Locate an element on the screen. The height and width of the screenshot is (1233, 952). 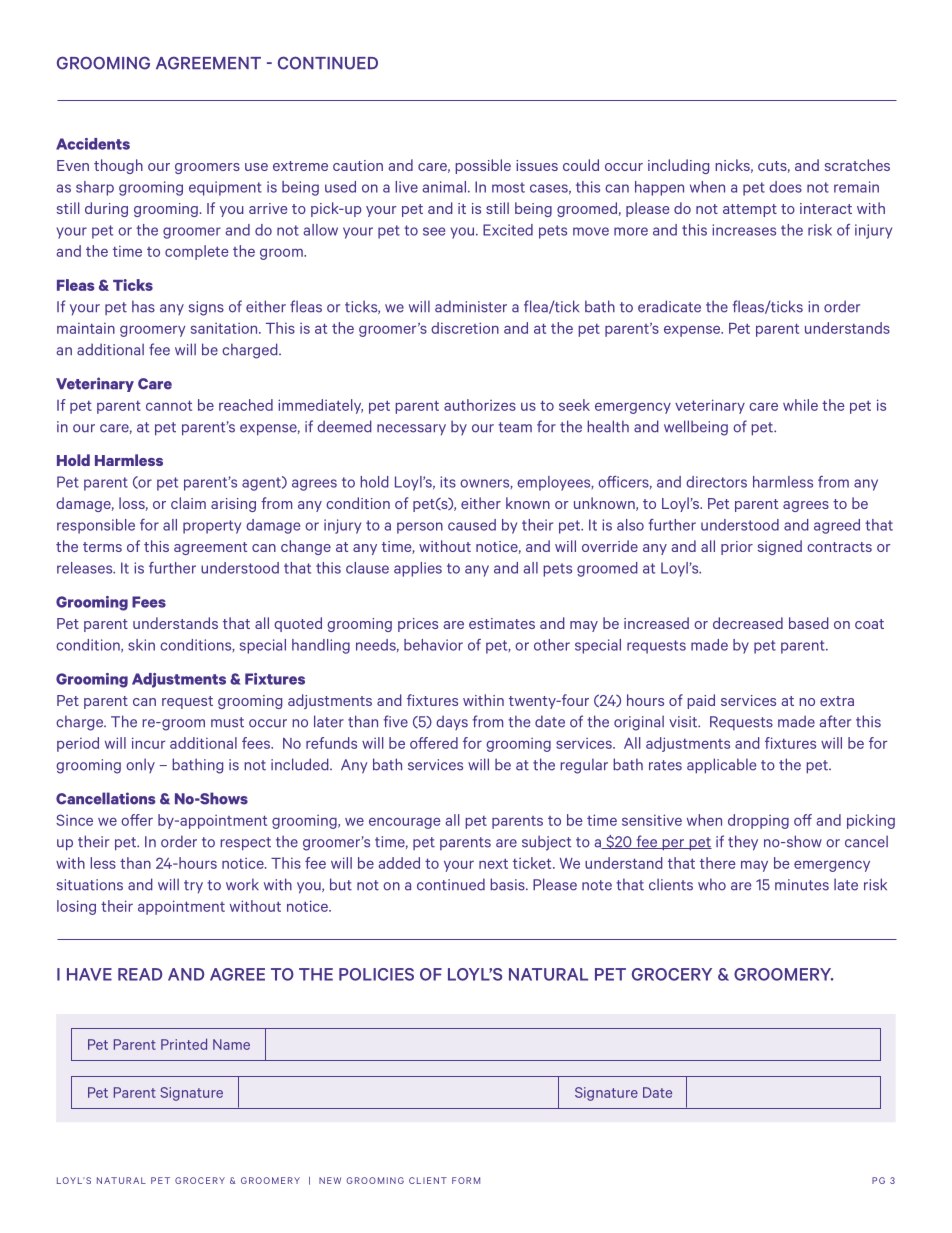
decreased is located at coordinates (748, 623).
